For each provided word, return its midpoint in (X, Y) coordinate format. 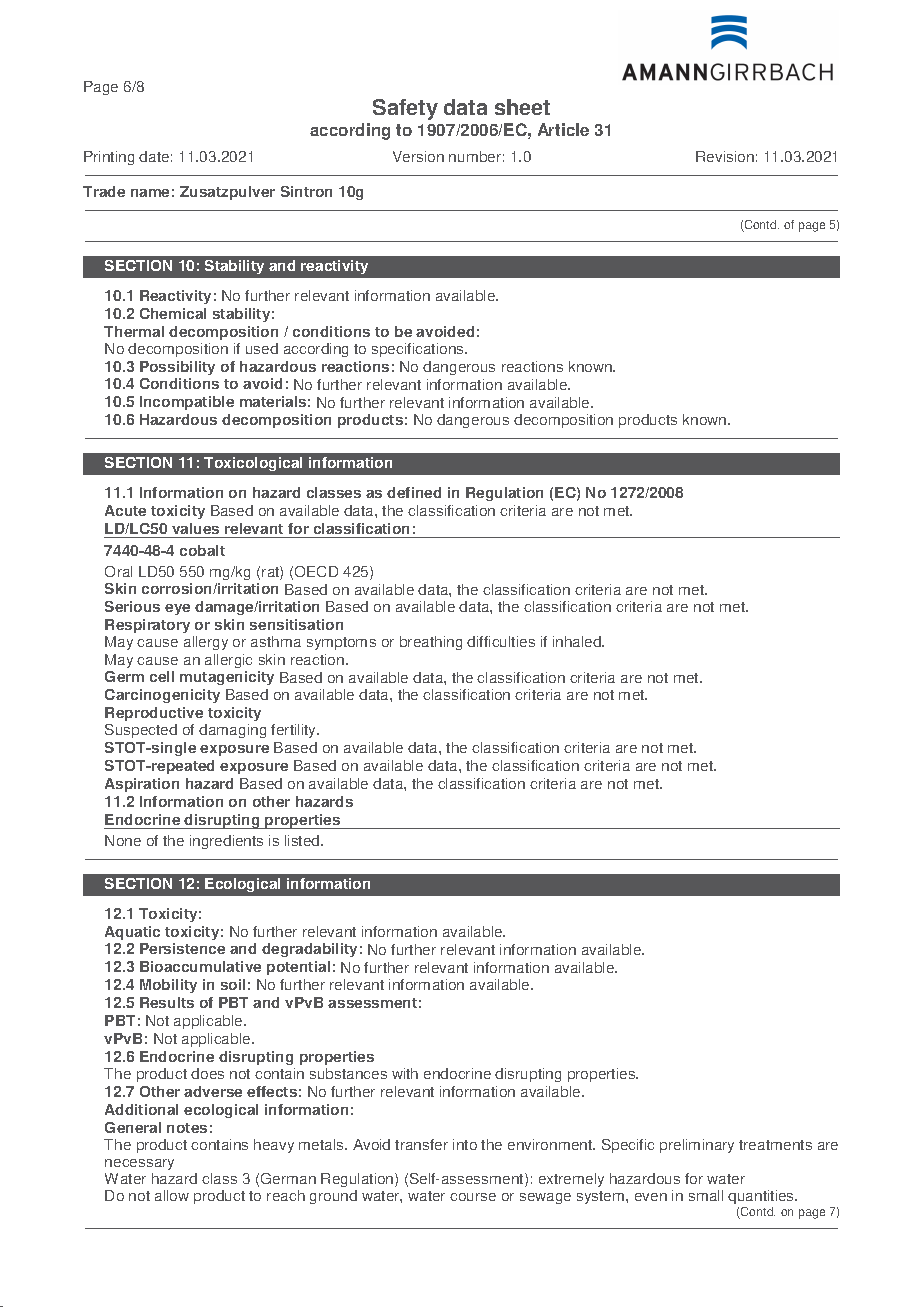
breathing (431, 643)
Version (418, 156)
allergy (206, 643)
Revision (725, 156)
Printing (109, 158)
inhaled (578, 641)
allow (172, 1195)
